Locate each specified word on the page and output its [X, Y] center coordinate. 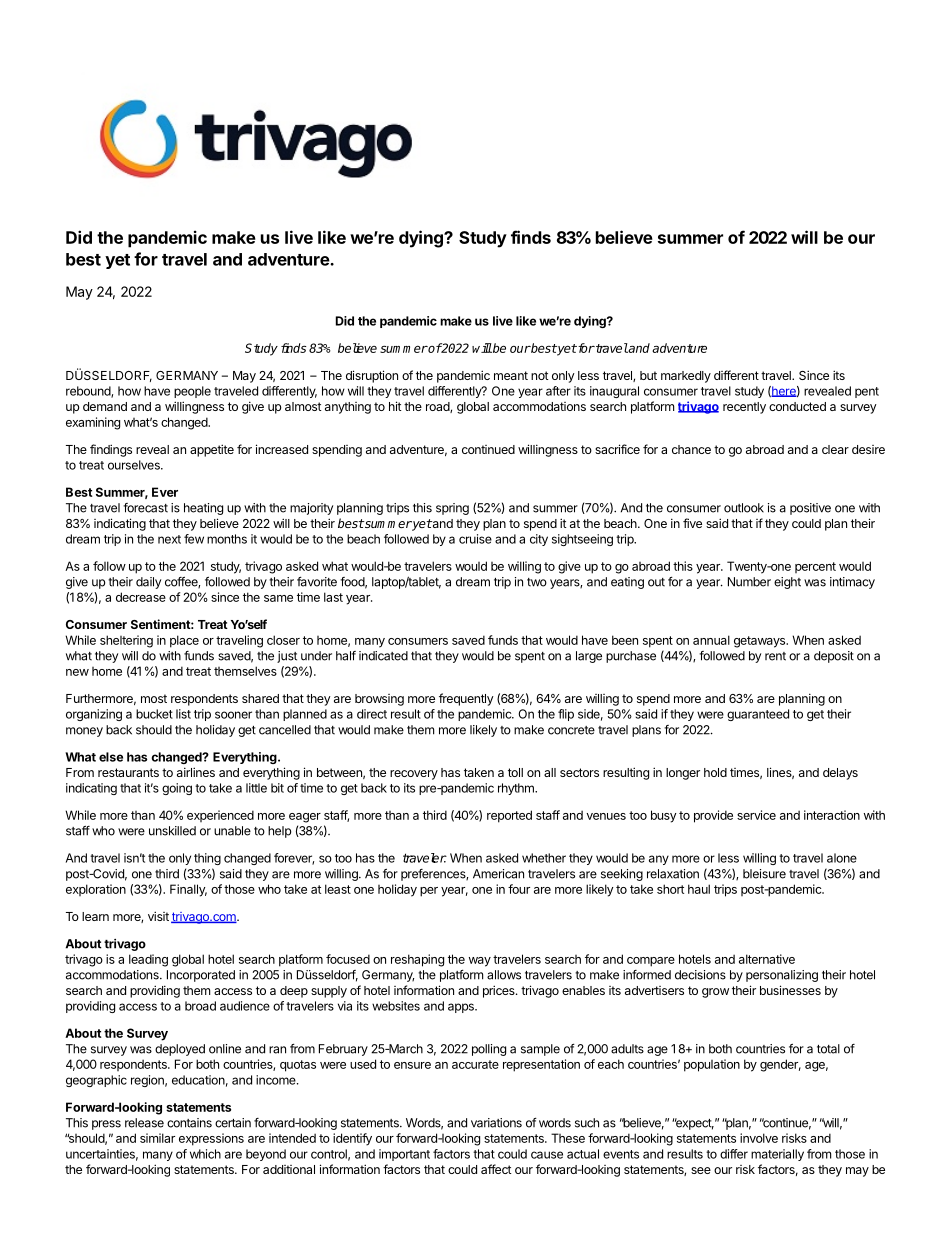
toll [515, 772]
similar [157, 1138]
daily [148, 583]
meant [511, 375]
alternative [767, 959]
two [537, 582]
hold [715, 772]
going [177, 789]
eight [787, 583]
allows [504, 975]
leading [148, 960]
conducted [797, 406]
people [192, 392]
